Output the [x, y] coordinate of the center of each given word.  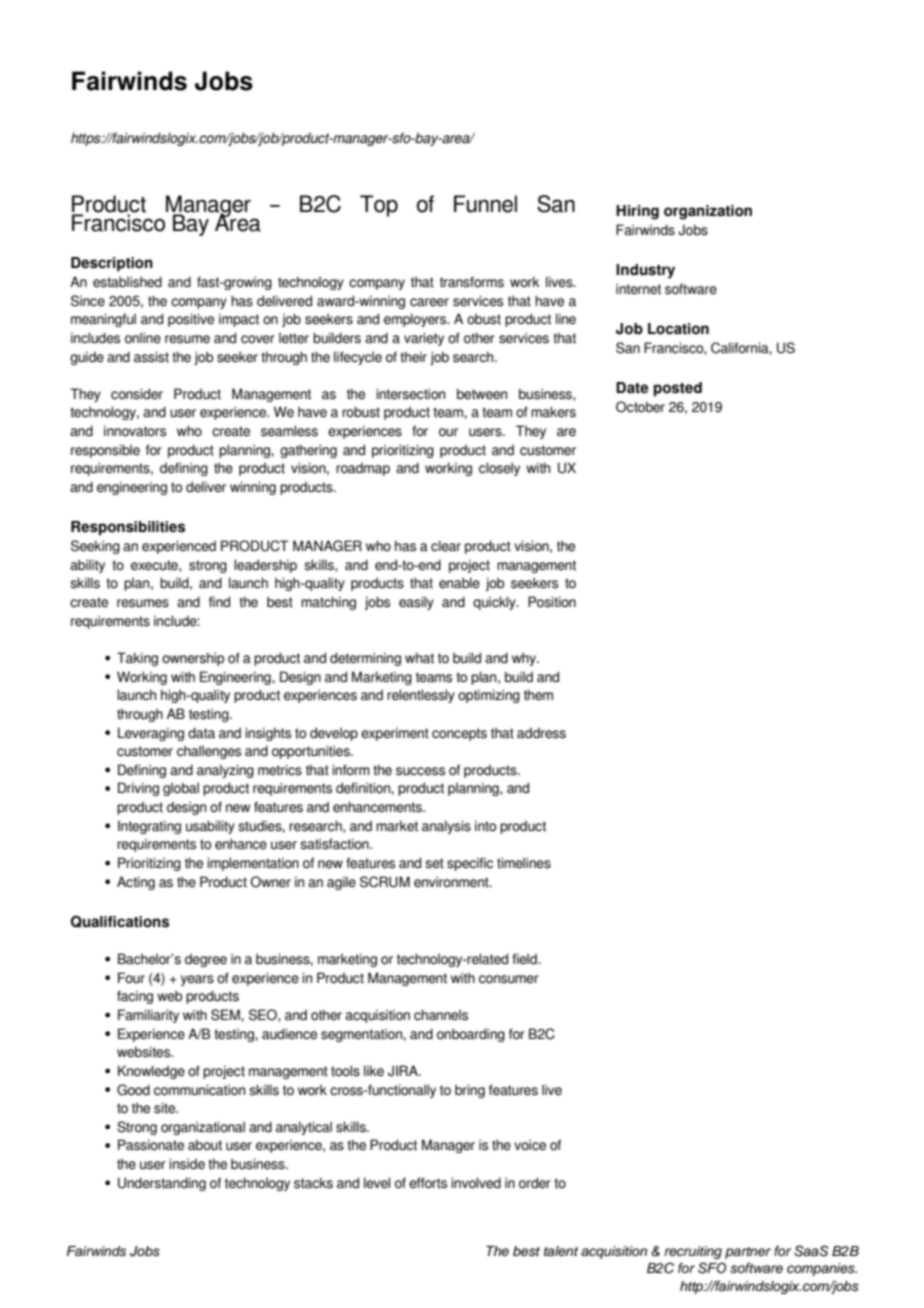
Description [112, 264]
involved [476, 1183]
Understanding [162, 1184]
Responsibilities [128, 528]
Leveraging [151, 734]
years [197, 980]
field [525, 959]
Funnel [485, 204]
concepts [459, 734]
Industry [645, 271]
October [640, 407]
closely [499, 469]
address [541, 733]
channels [441, 1015]
